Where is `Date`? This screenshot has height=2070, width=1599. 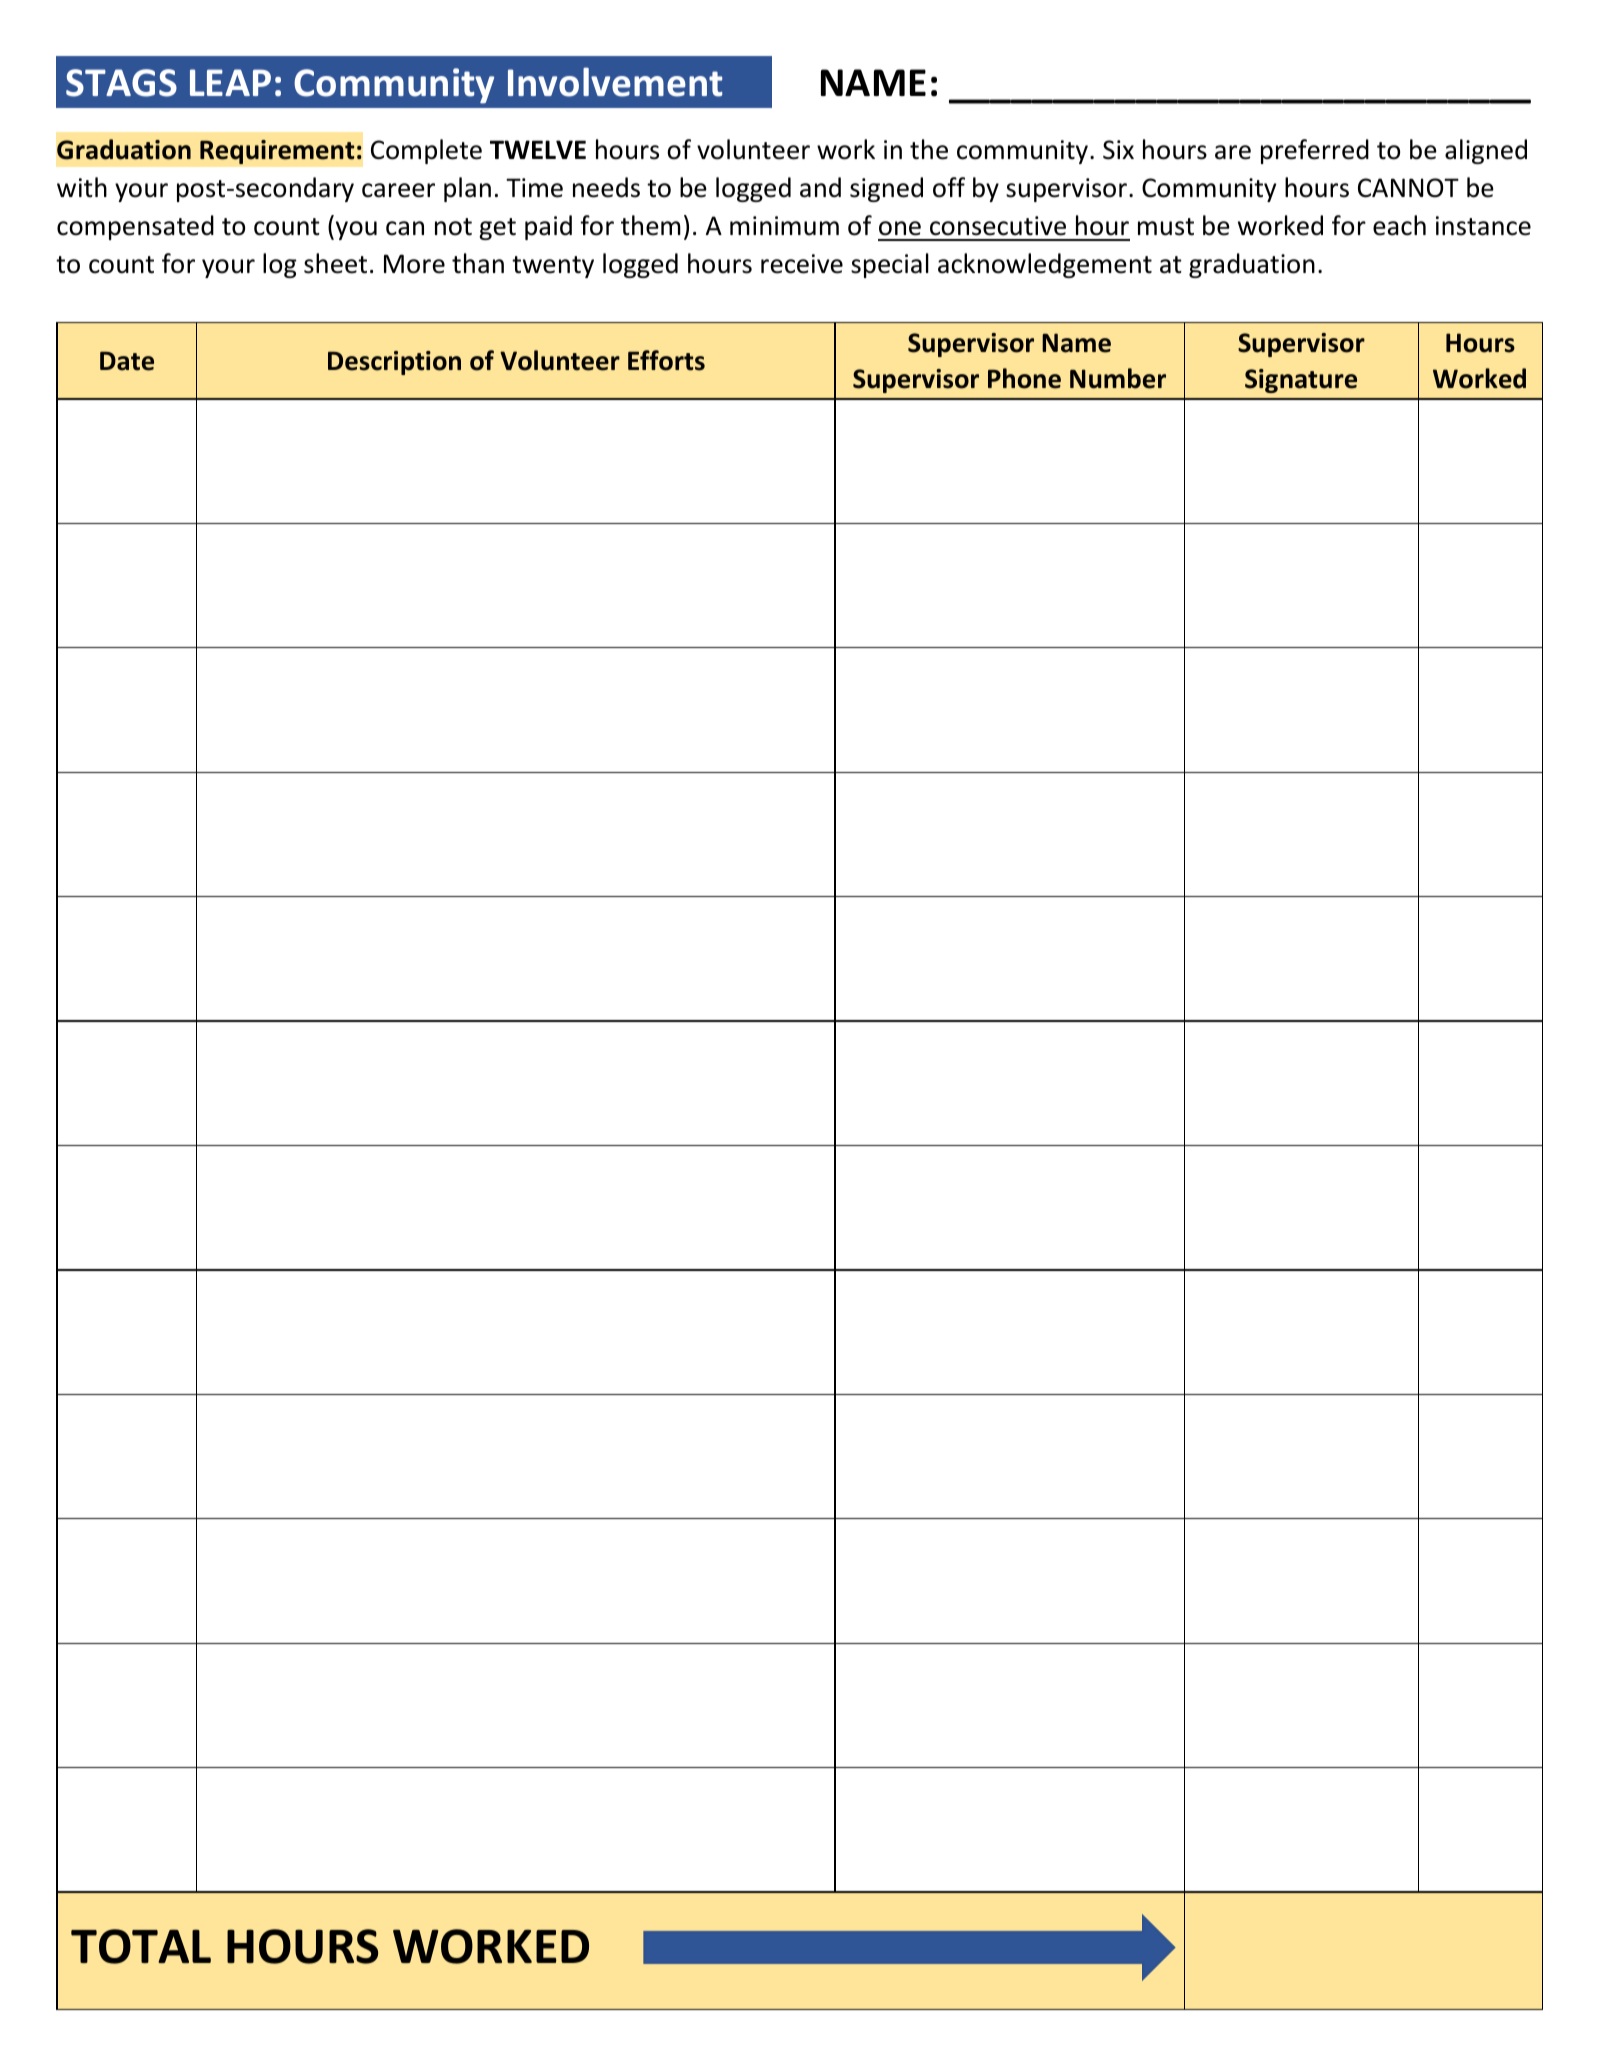
Date is located at coordinates (127, 361).
